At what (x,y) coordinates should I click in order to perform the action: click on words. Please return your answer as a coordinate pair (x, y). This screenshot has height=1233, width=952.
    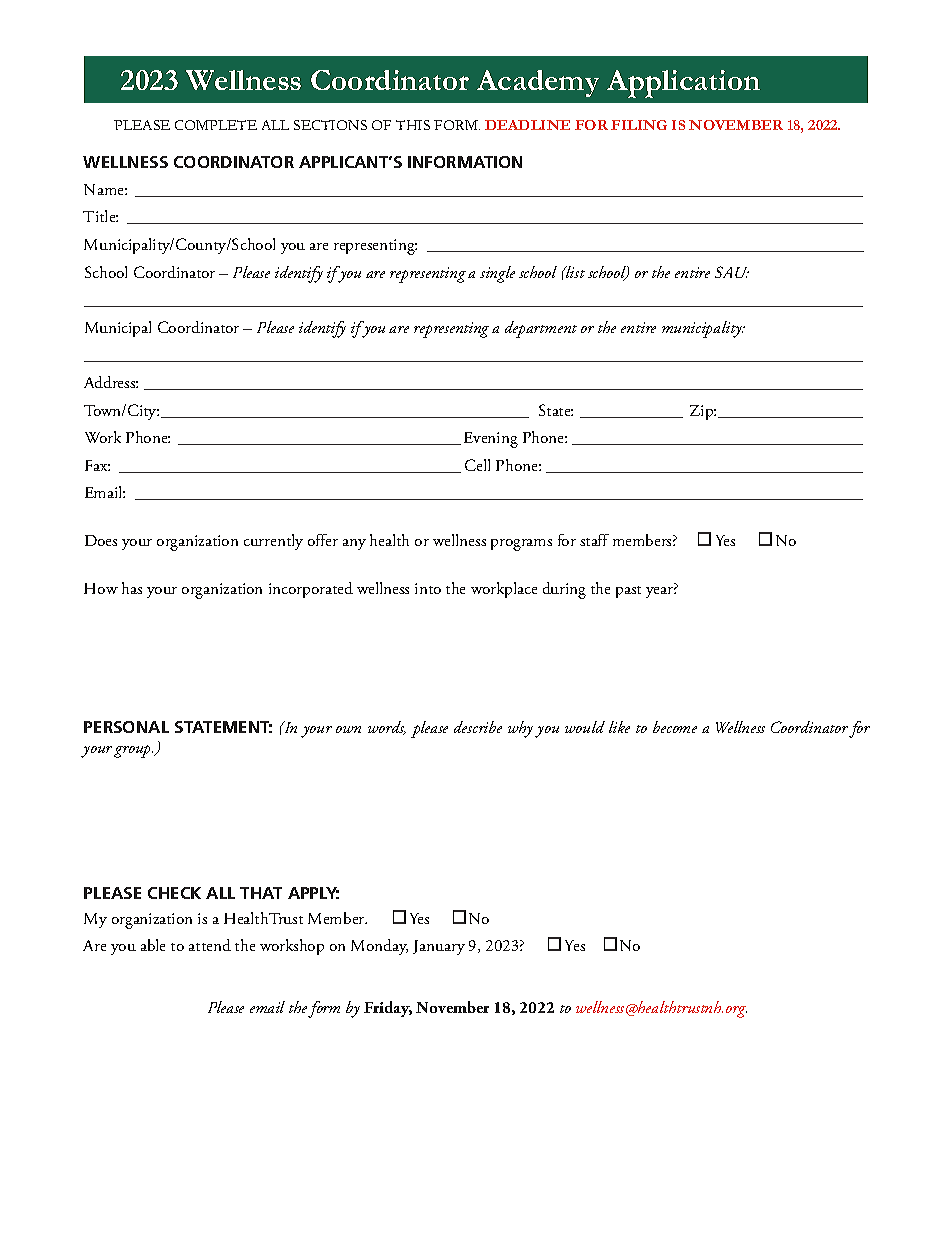
    Looking at the image, I should click on (387, 728).
